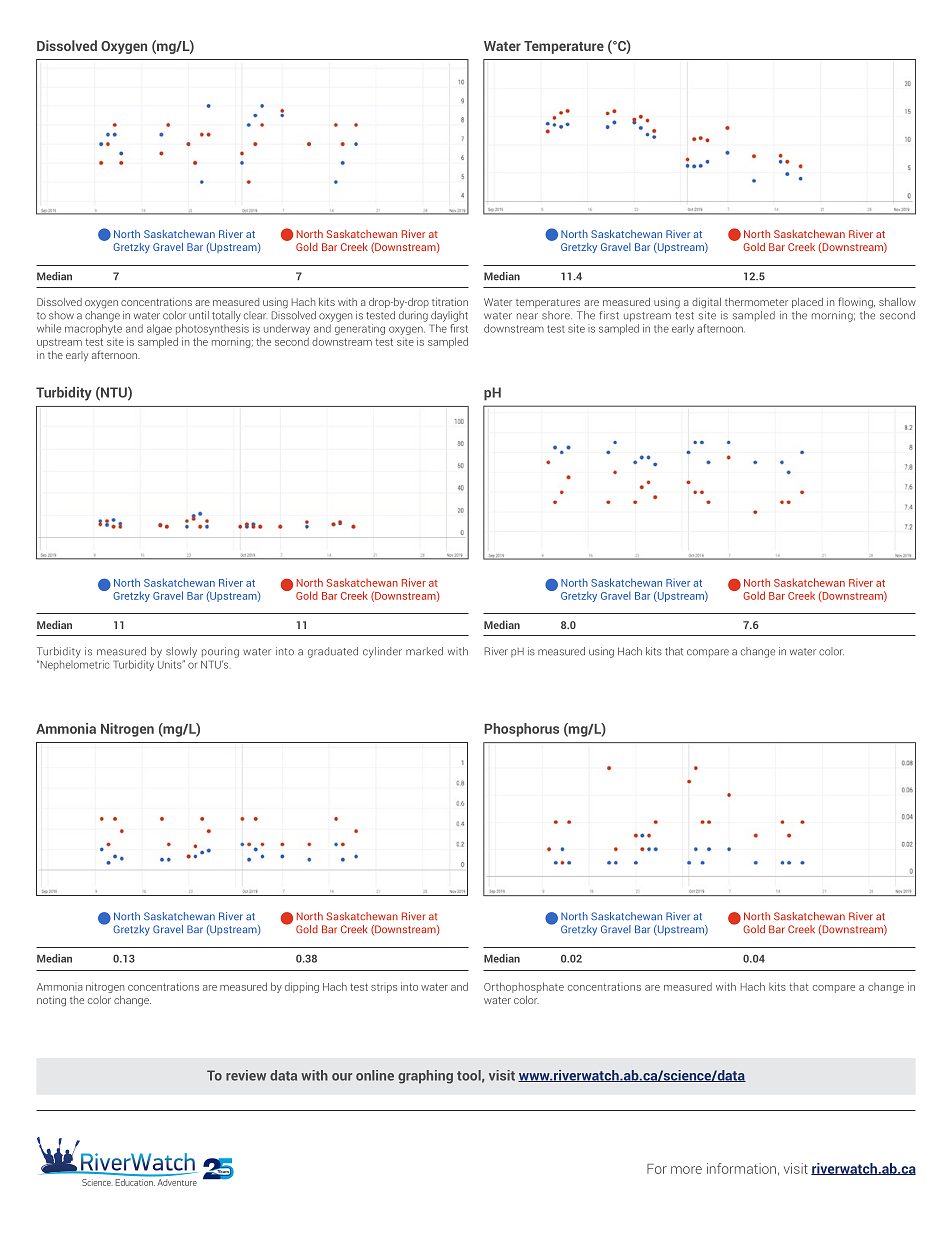 The width and height of the screenshot is (952, 1233). I want to click on daylight, so click(449, 316).
